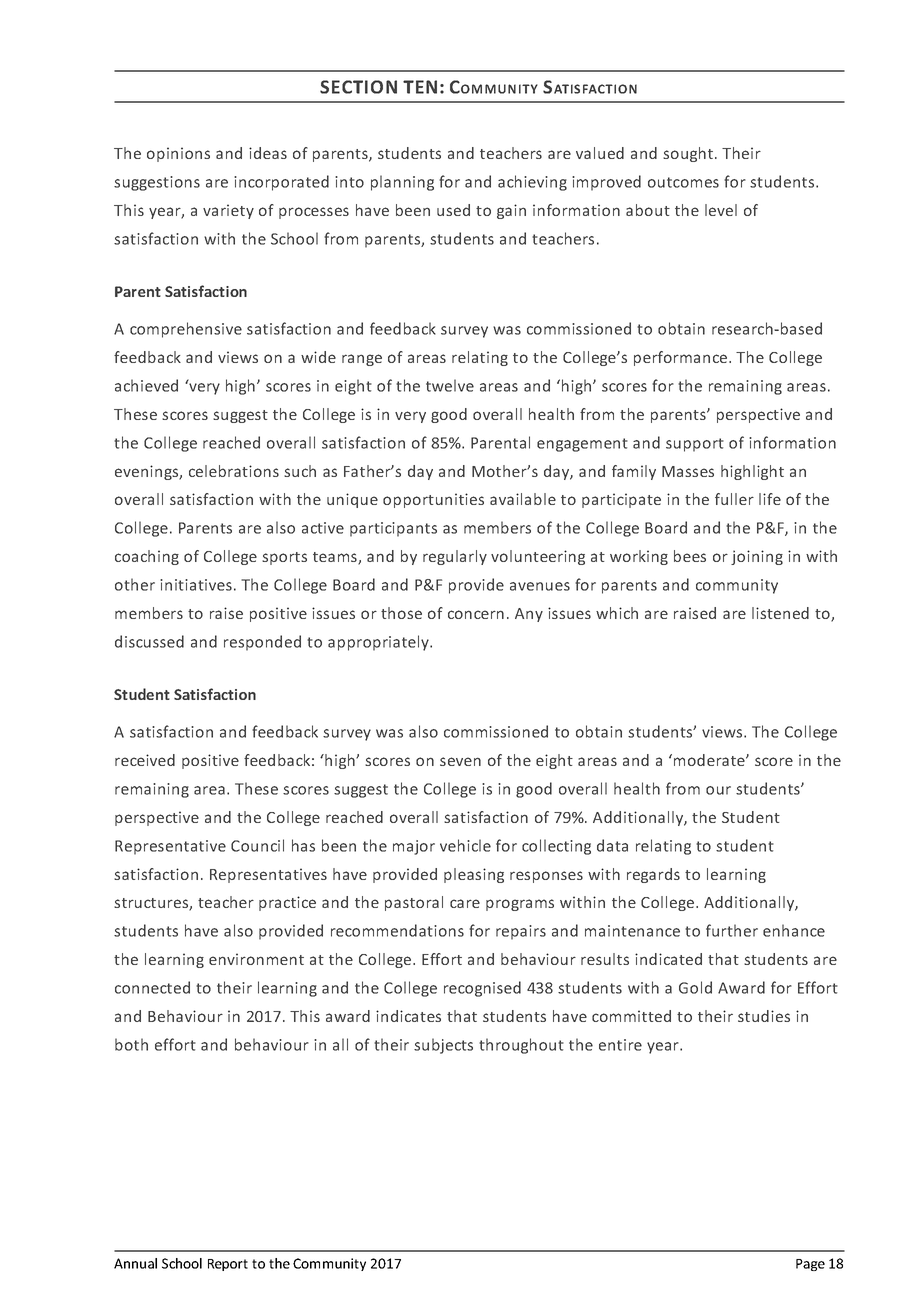  What do you see at coordinates (532, 183) in the screenshot?
I see `achieving` at bounding box center [532, 183].
